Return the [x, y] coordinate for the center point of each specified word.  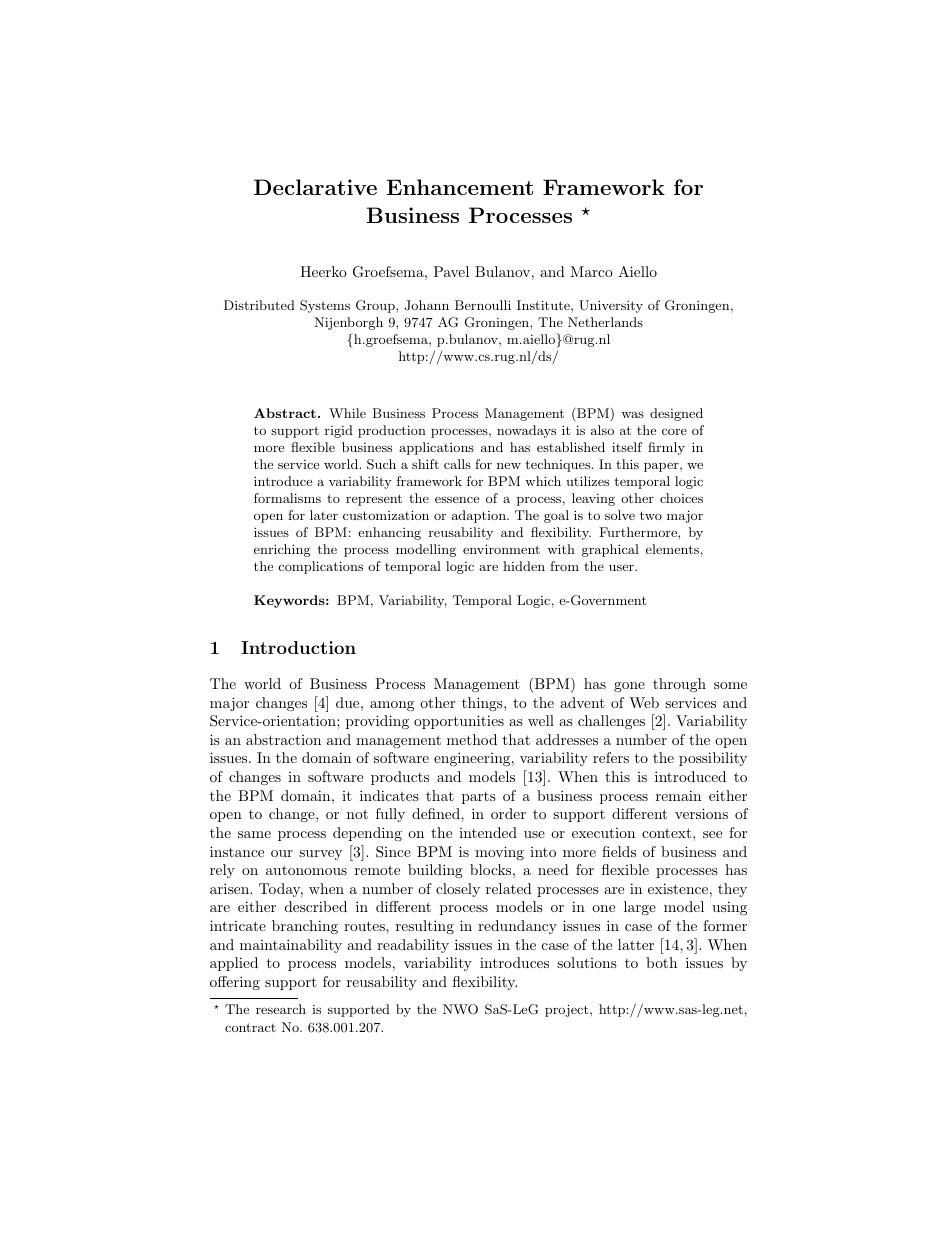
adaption [480, 516]
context [666, 833]
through [679, 685]
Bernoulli [483, 305]
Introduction [298, 647]
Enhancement [460, 187]
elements [672, 549]
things [483, 704]
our [282, 853]
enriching [282, 550]
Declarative [315, 187]
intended [488, 832]
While [347, 413]
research [281, 1009]
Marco [591, 271]
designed [676, 414]
